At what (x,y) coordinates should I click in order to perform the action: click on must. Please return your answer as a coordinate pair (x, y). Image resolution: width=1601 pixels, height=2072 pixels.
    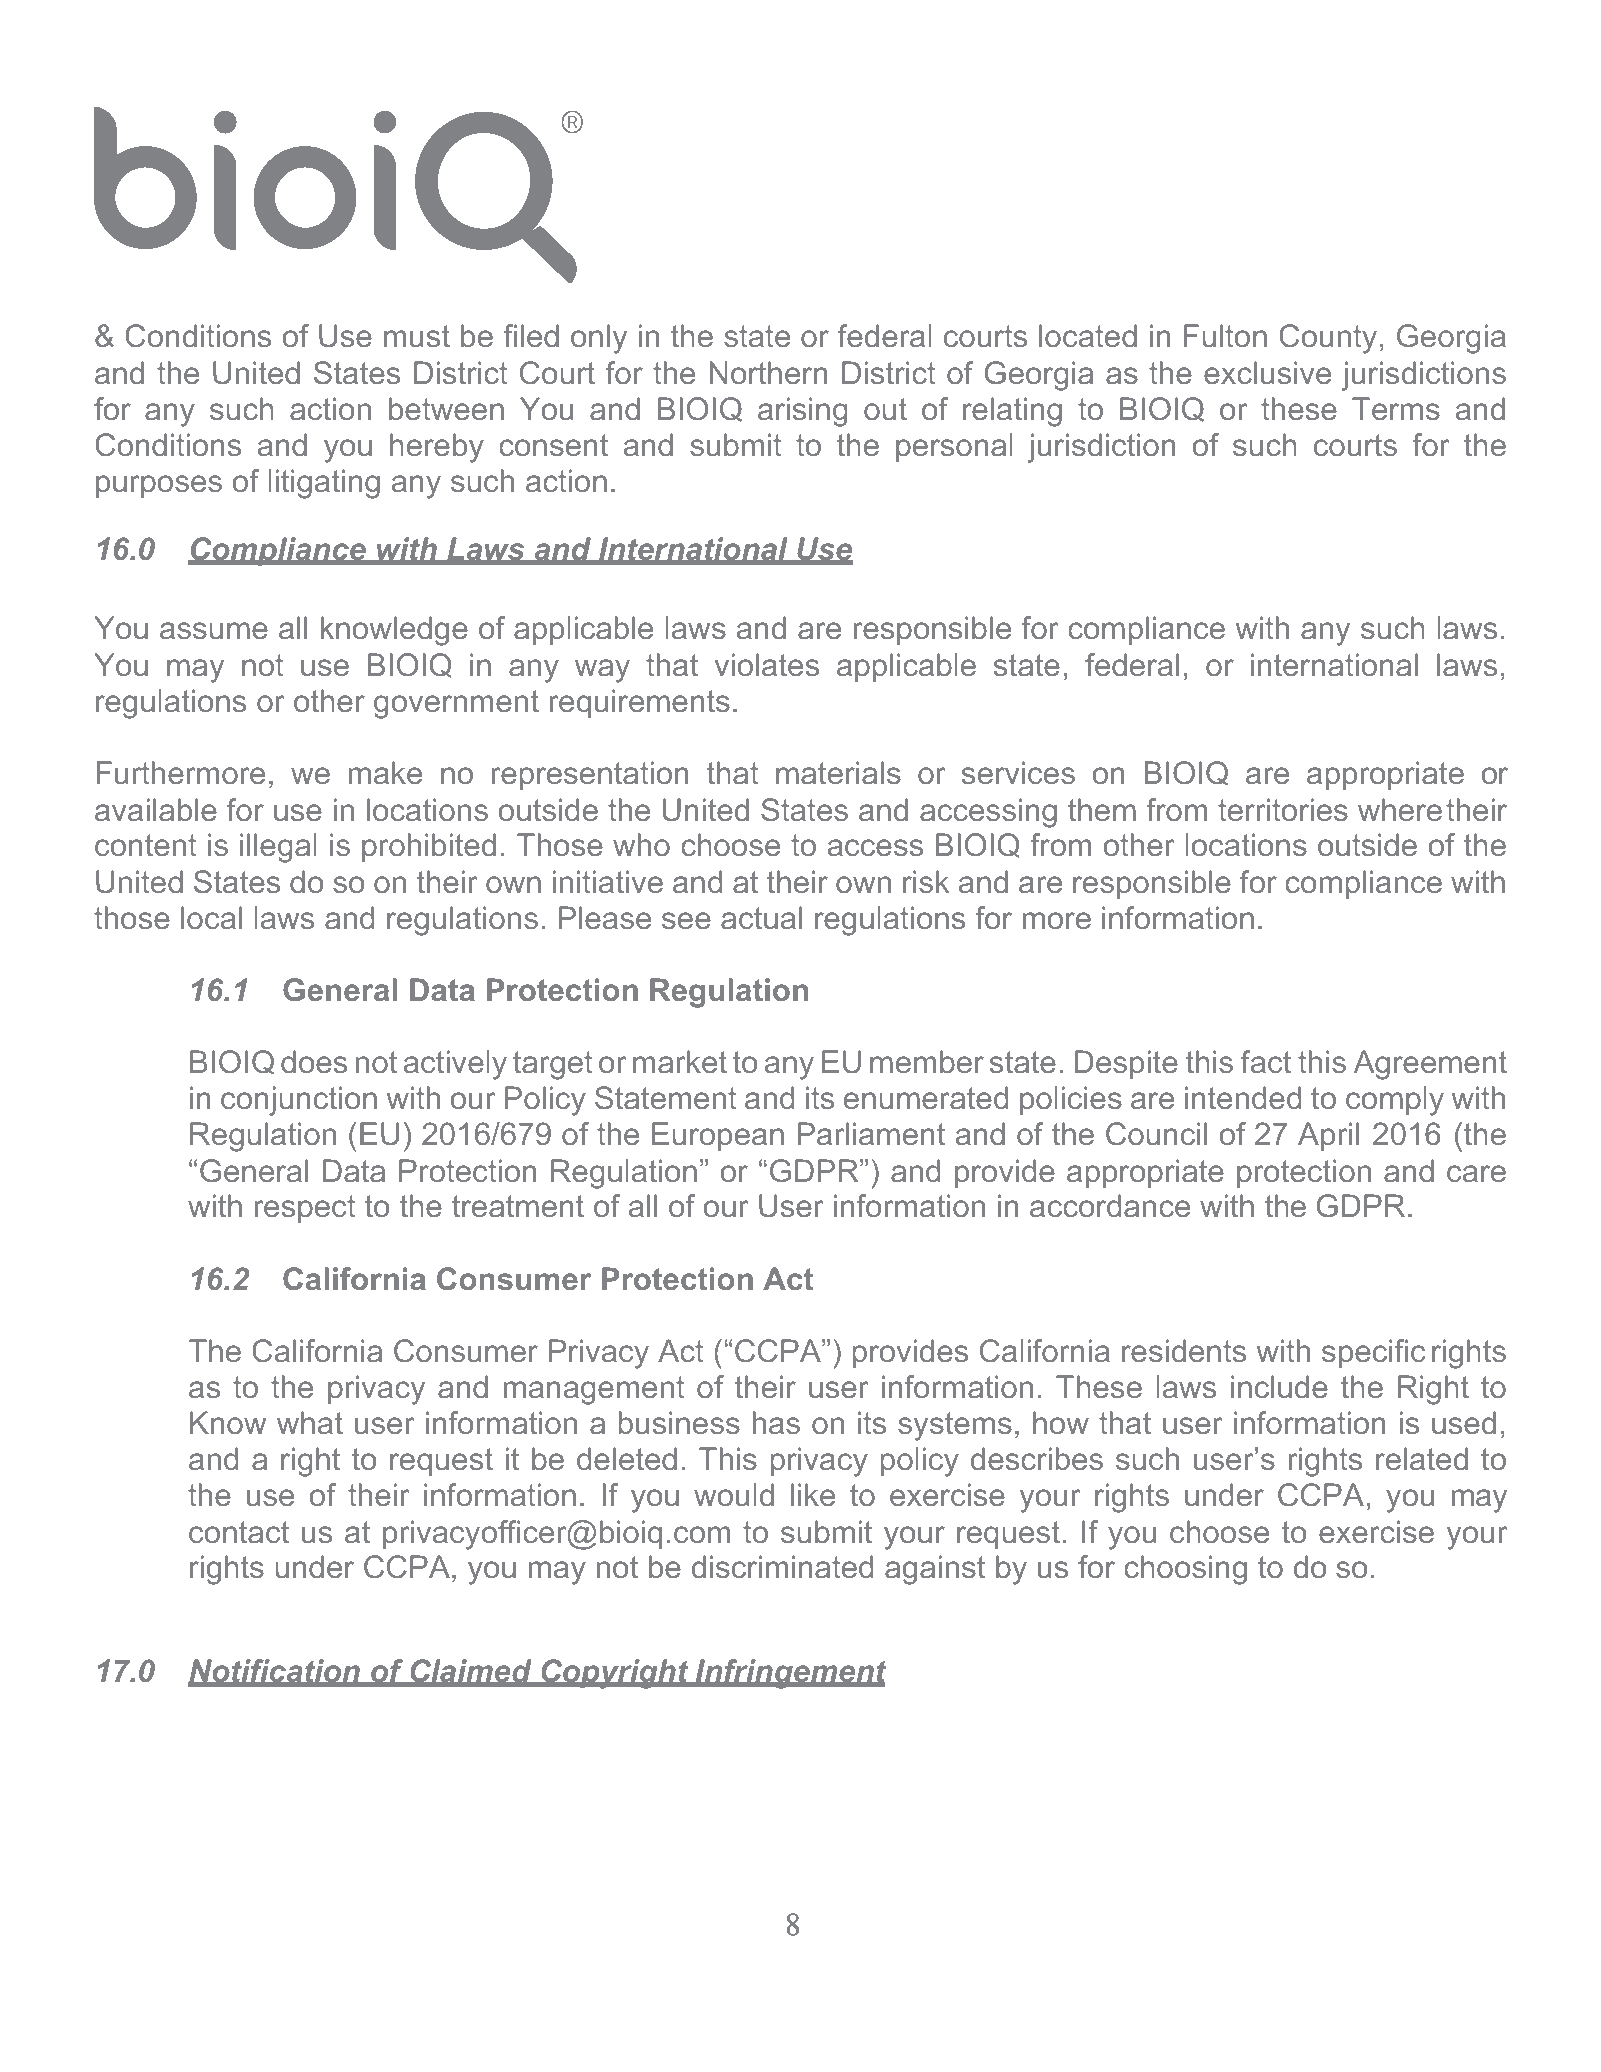
    Looking at the image, I should click on (417, 336).
